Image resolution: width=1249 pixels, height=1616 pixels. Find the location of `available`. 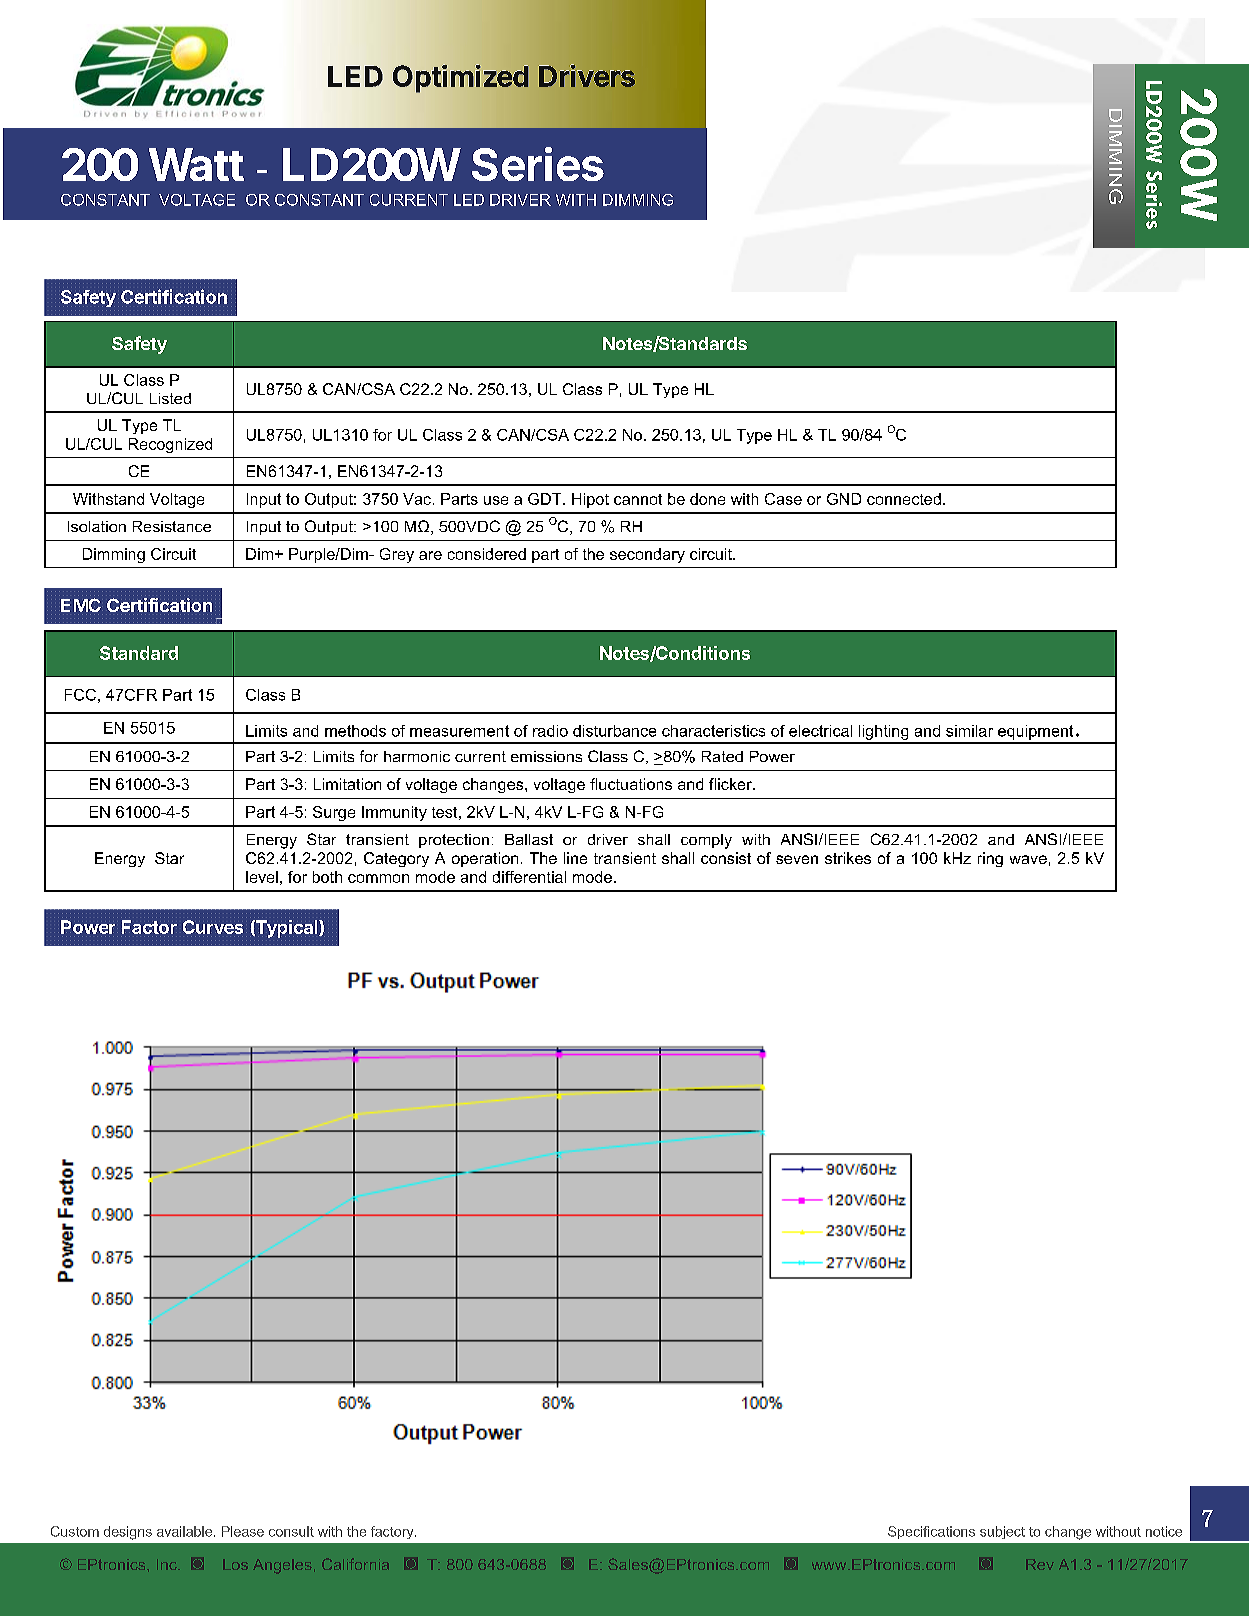

available is located at coordinates (186, 1531).
